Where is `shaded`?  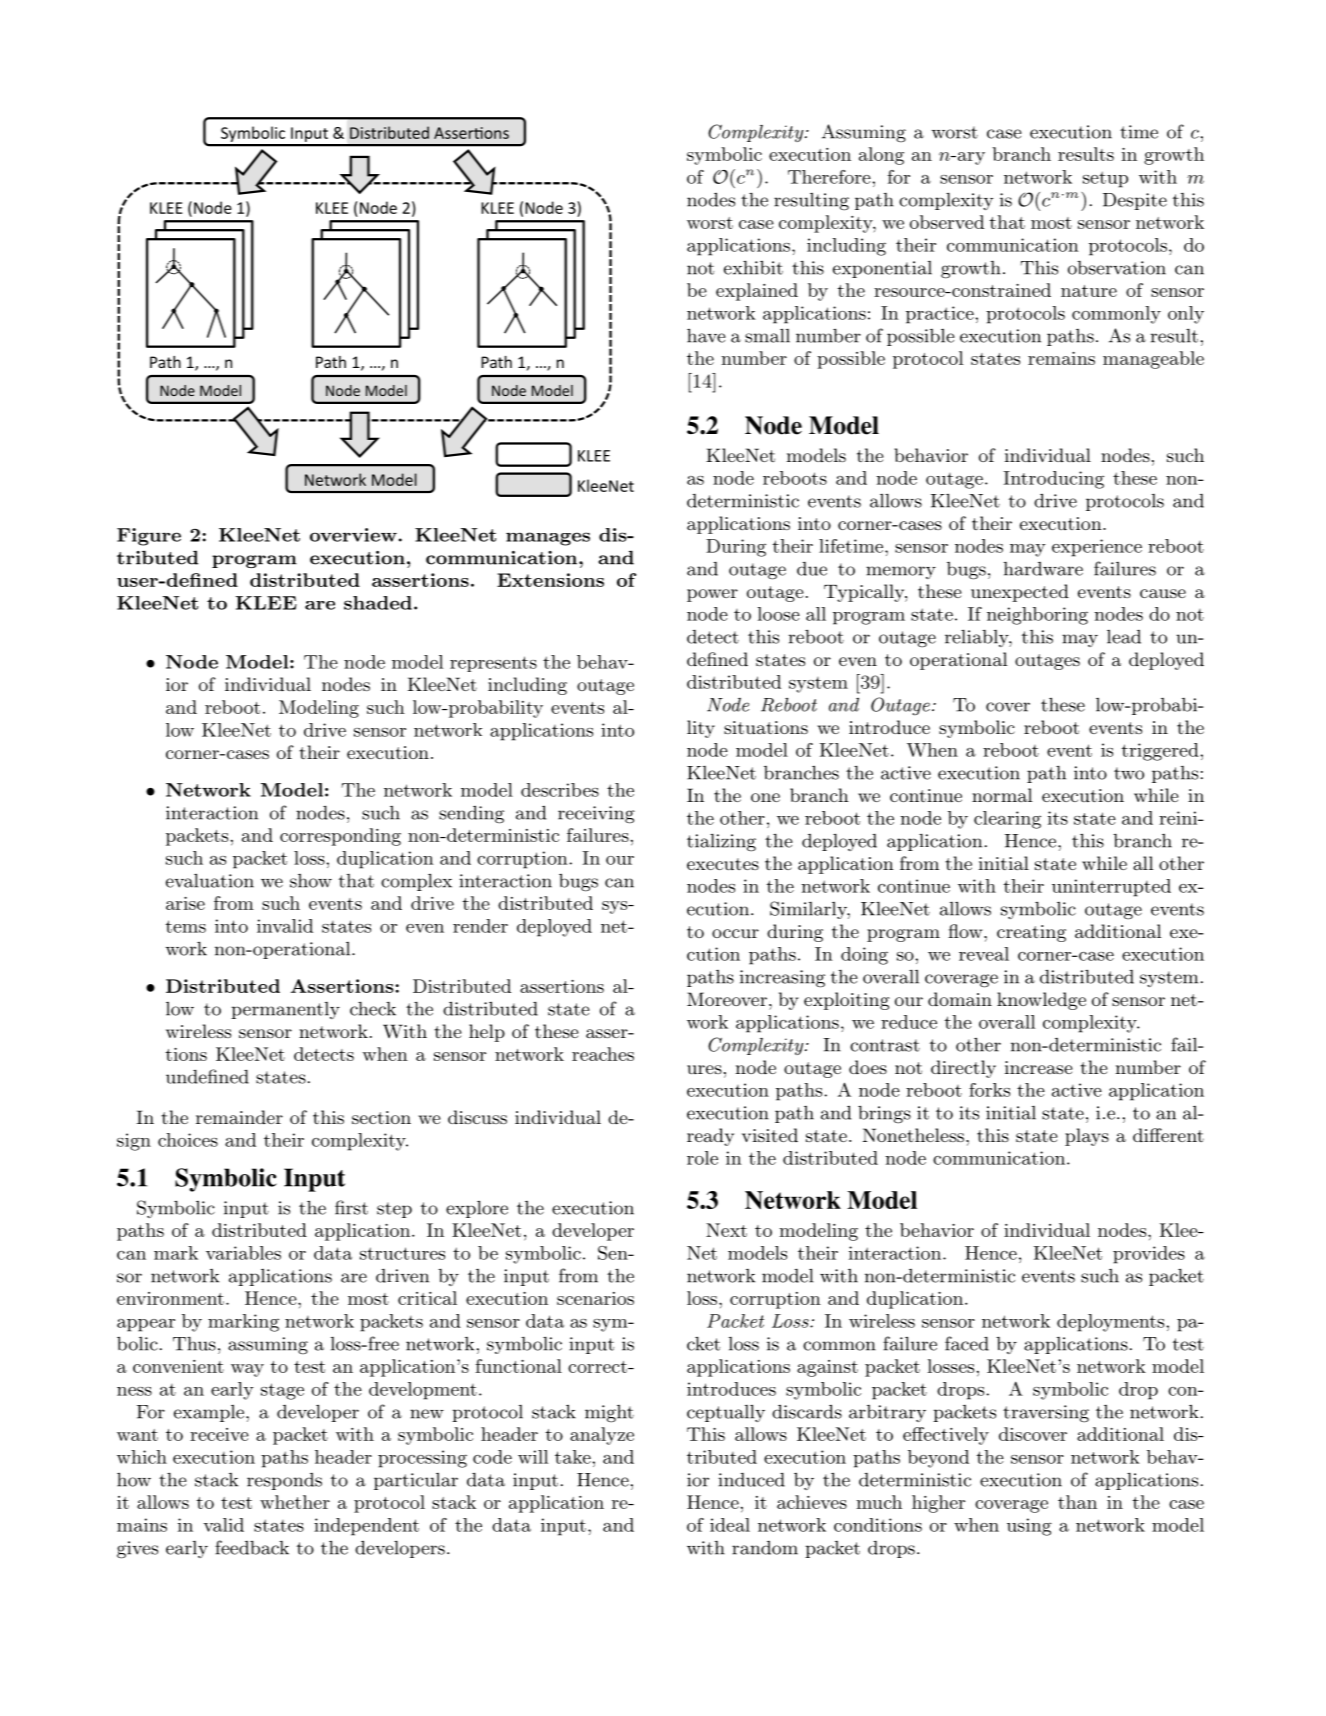
shaded is located at coordinates (378, 603).
